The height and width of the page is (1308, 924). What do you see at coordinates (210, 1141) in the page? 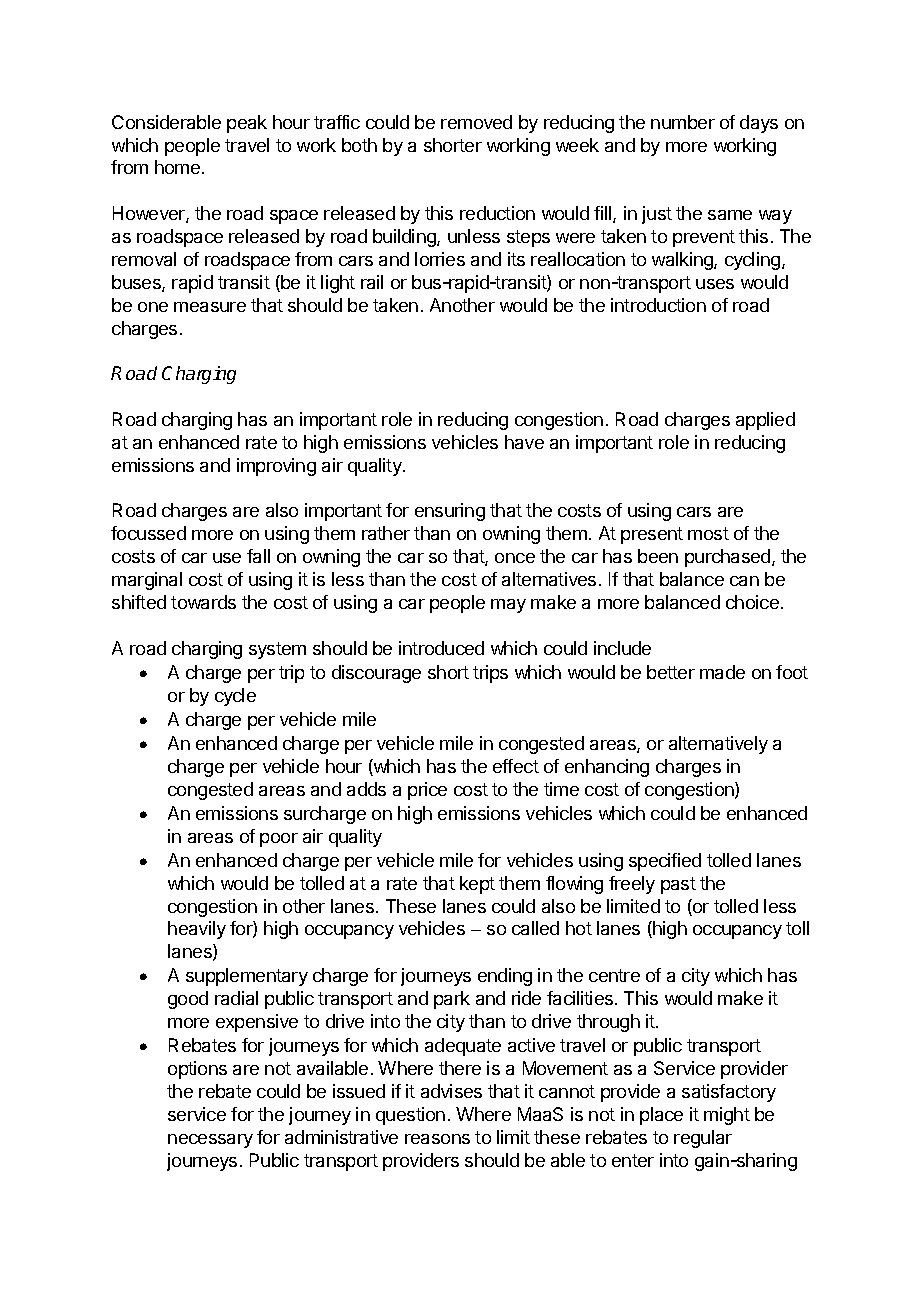
I see `necessary` at bounding box center [210, 1141].
